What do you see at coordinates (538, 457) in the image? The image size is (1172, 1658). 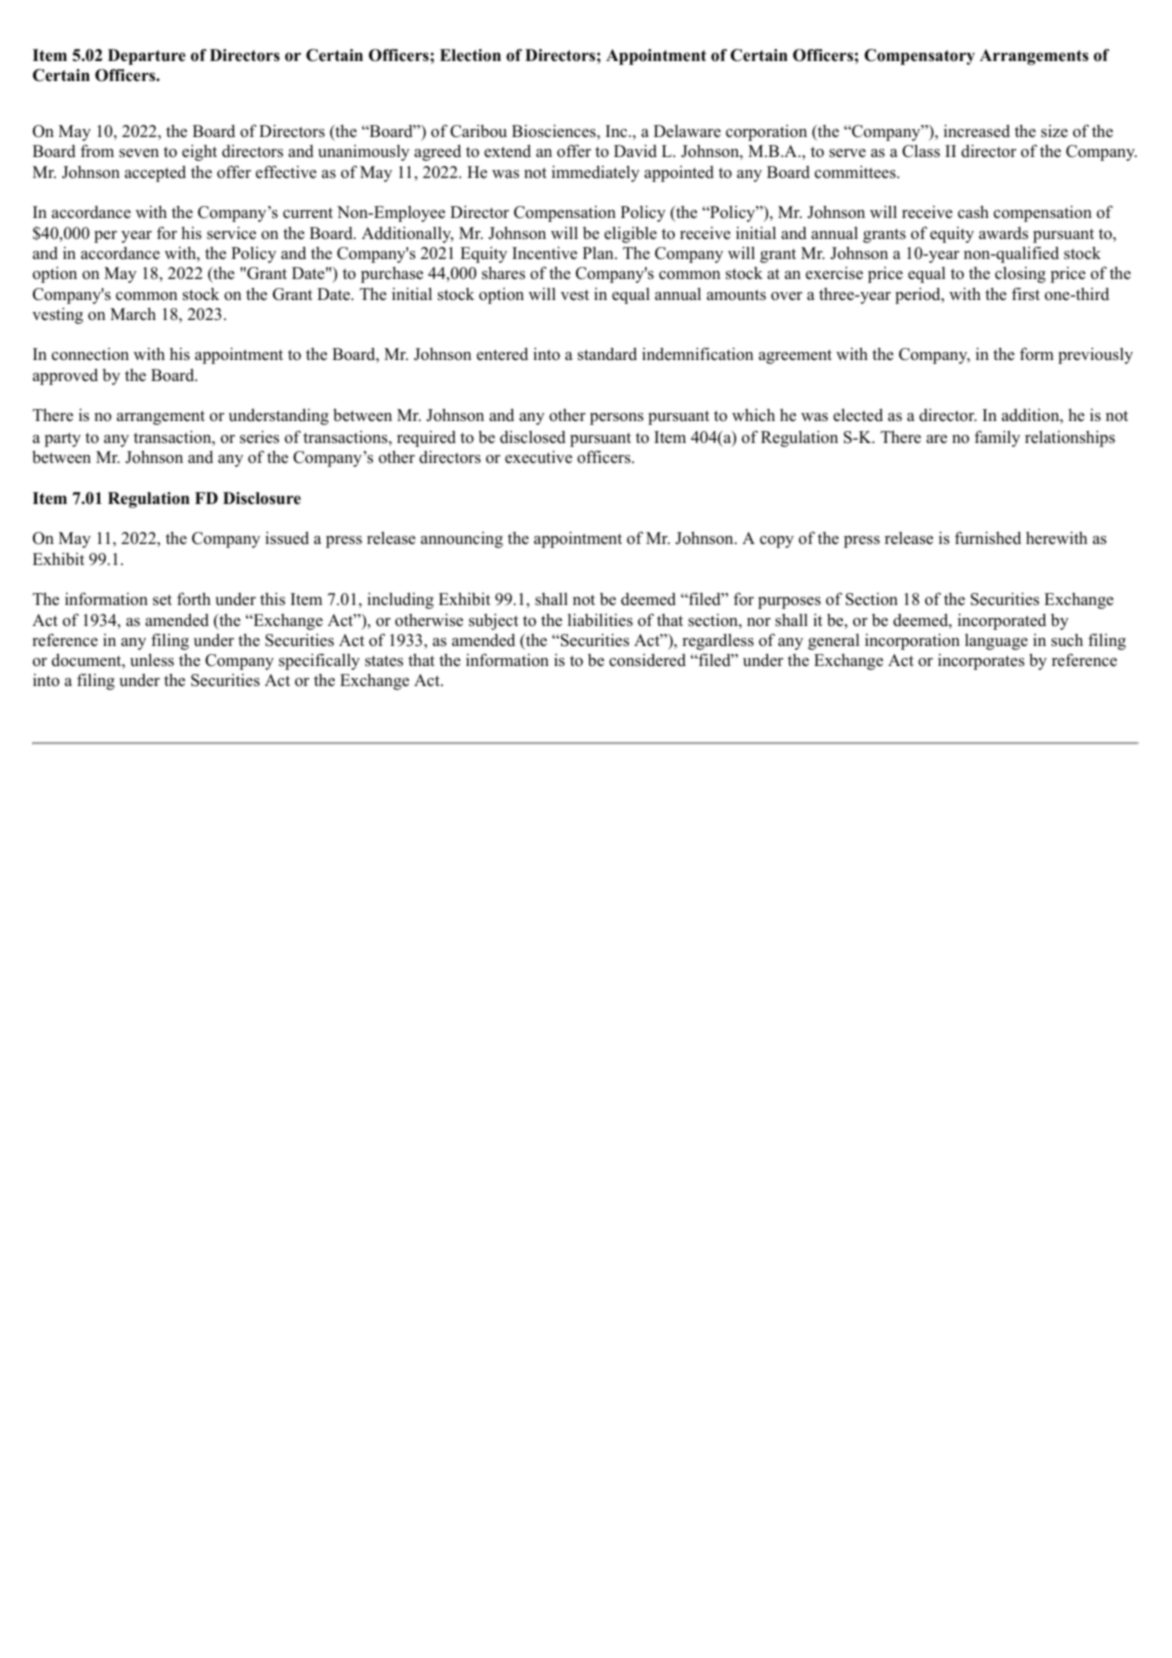 I see `executive` at bounding box center [538, 457].
